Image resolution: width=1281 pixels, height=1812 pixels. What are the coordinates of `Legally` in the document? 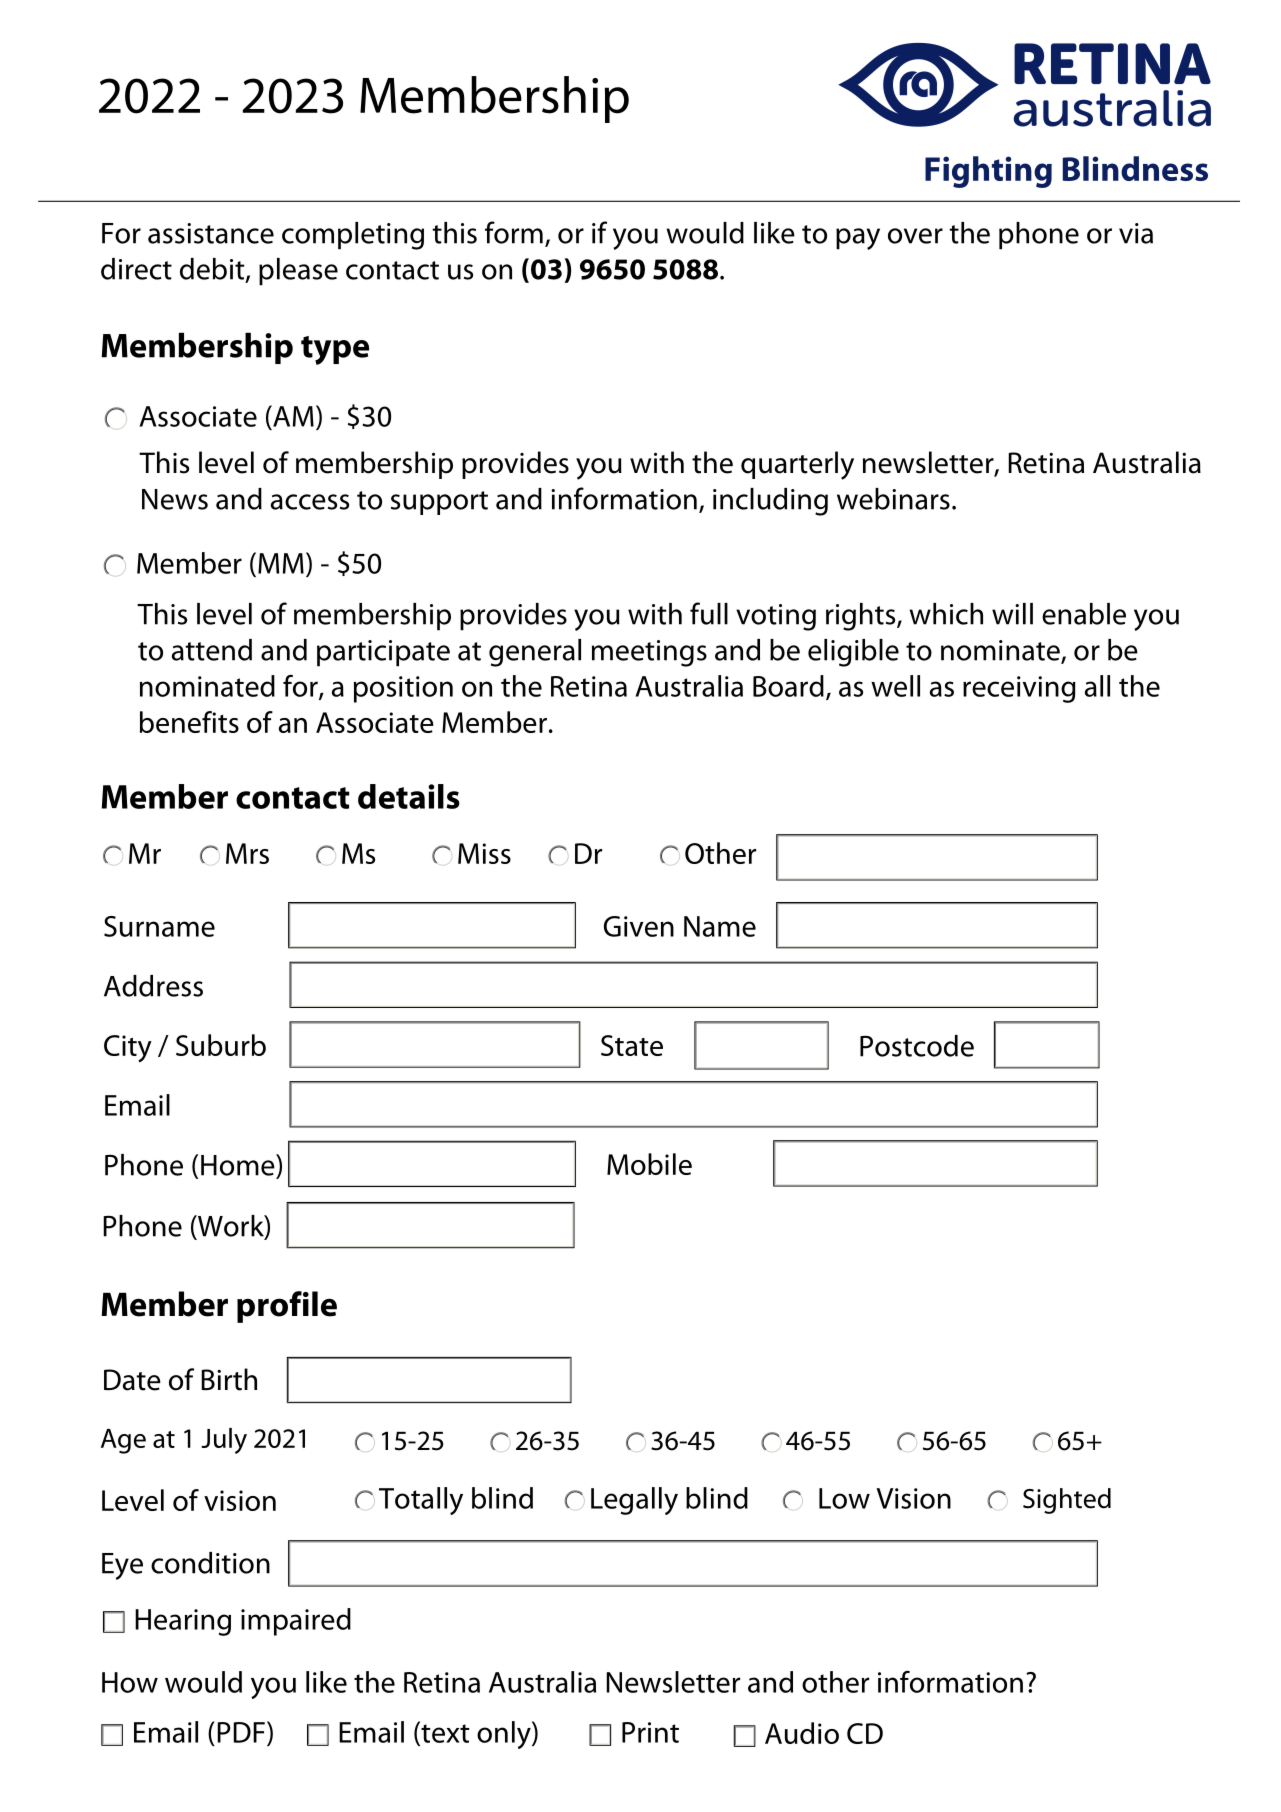 It's located at (634, 1501).
